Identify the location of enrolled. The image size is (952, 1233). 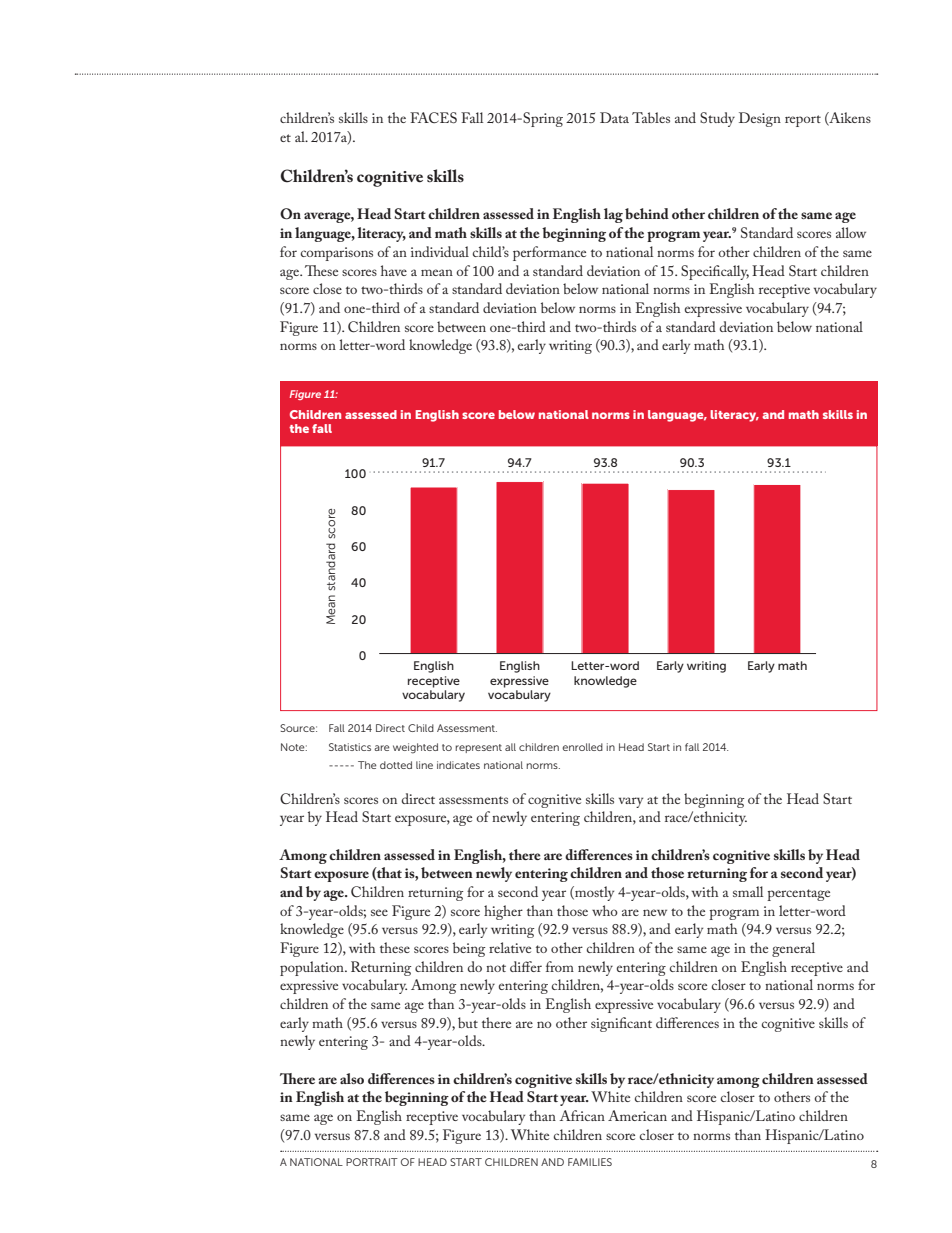
(582, 747).
